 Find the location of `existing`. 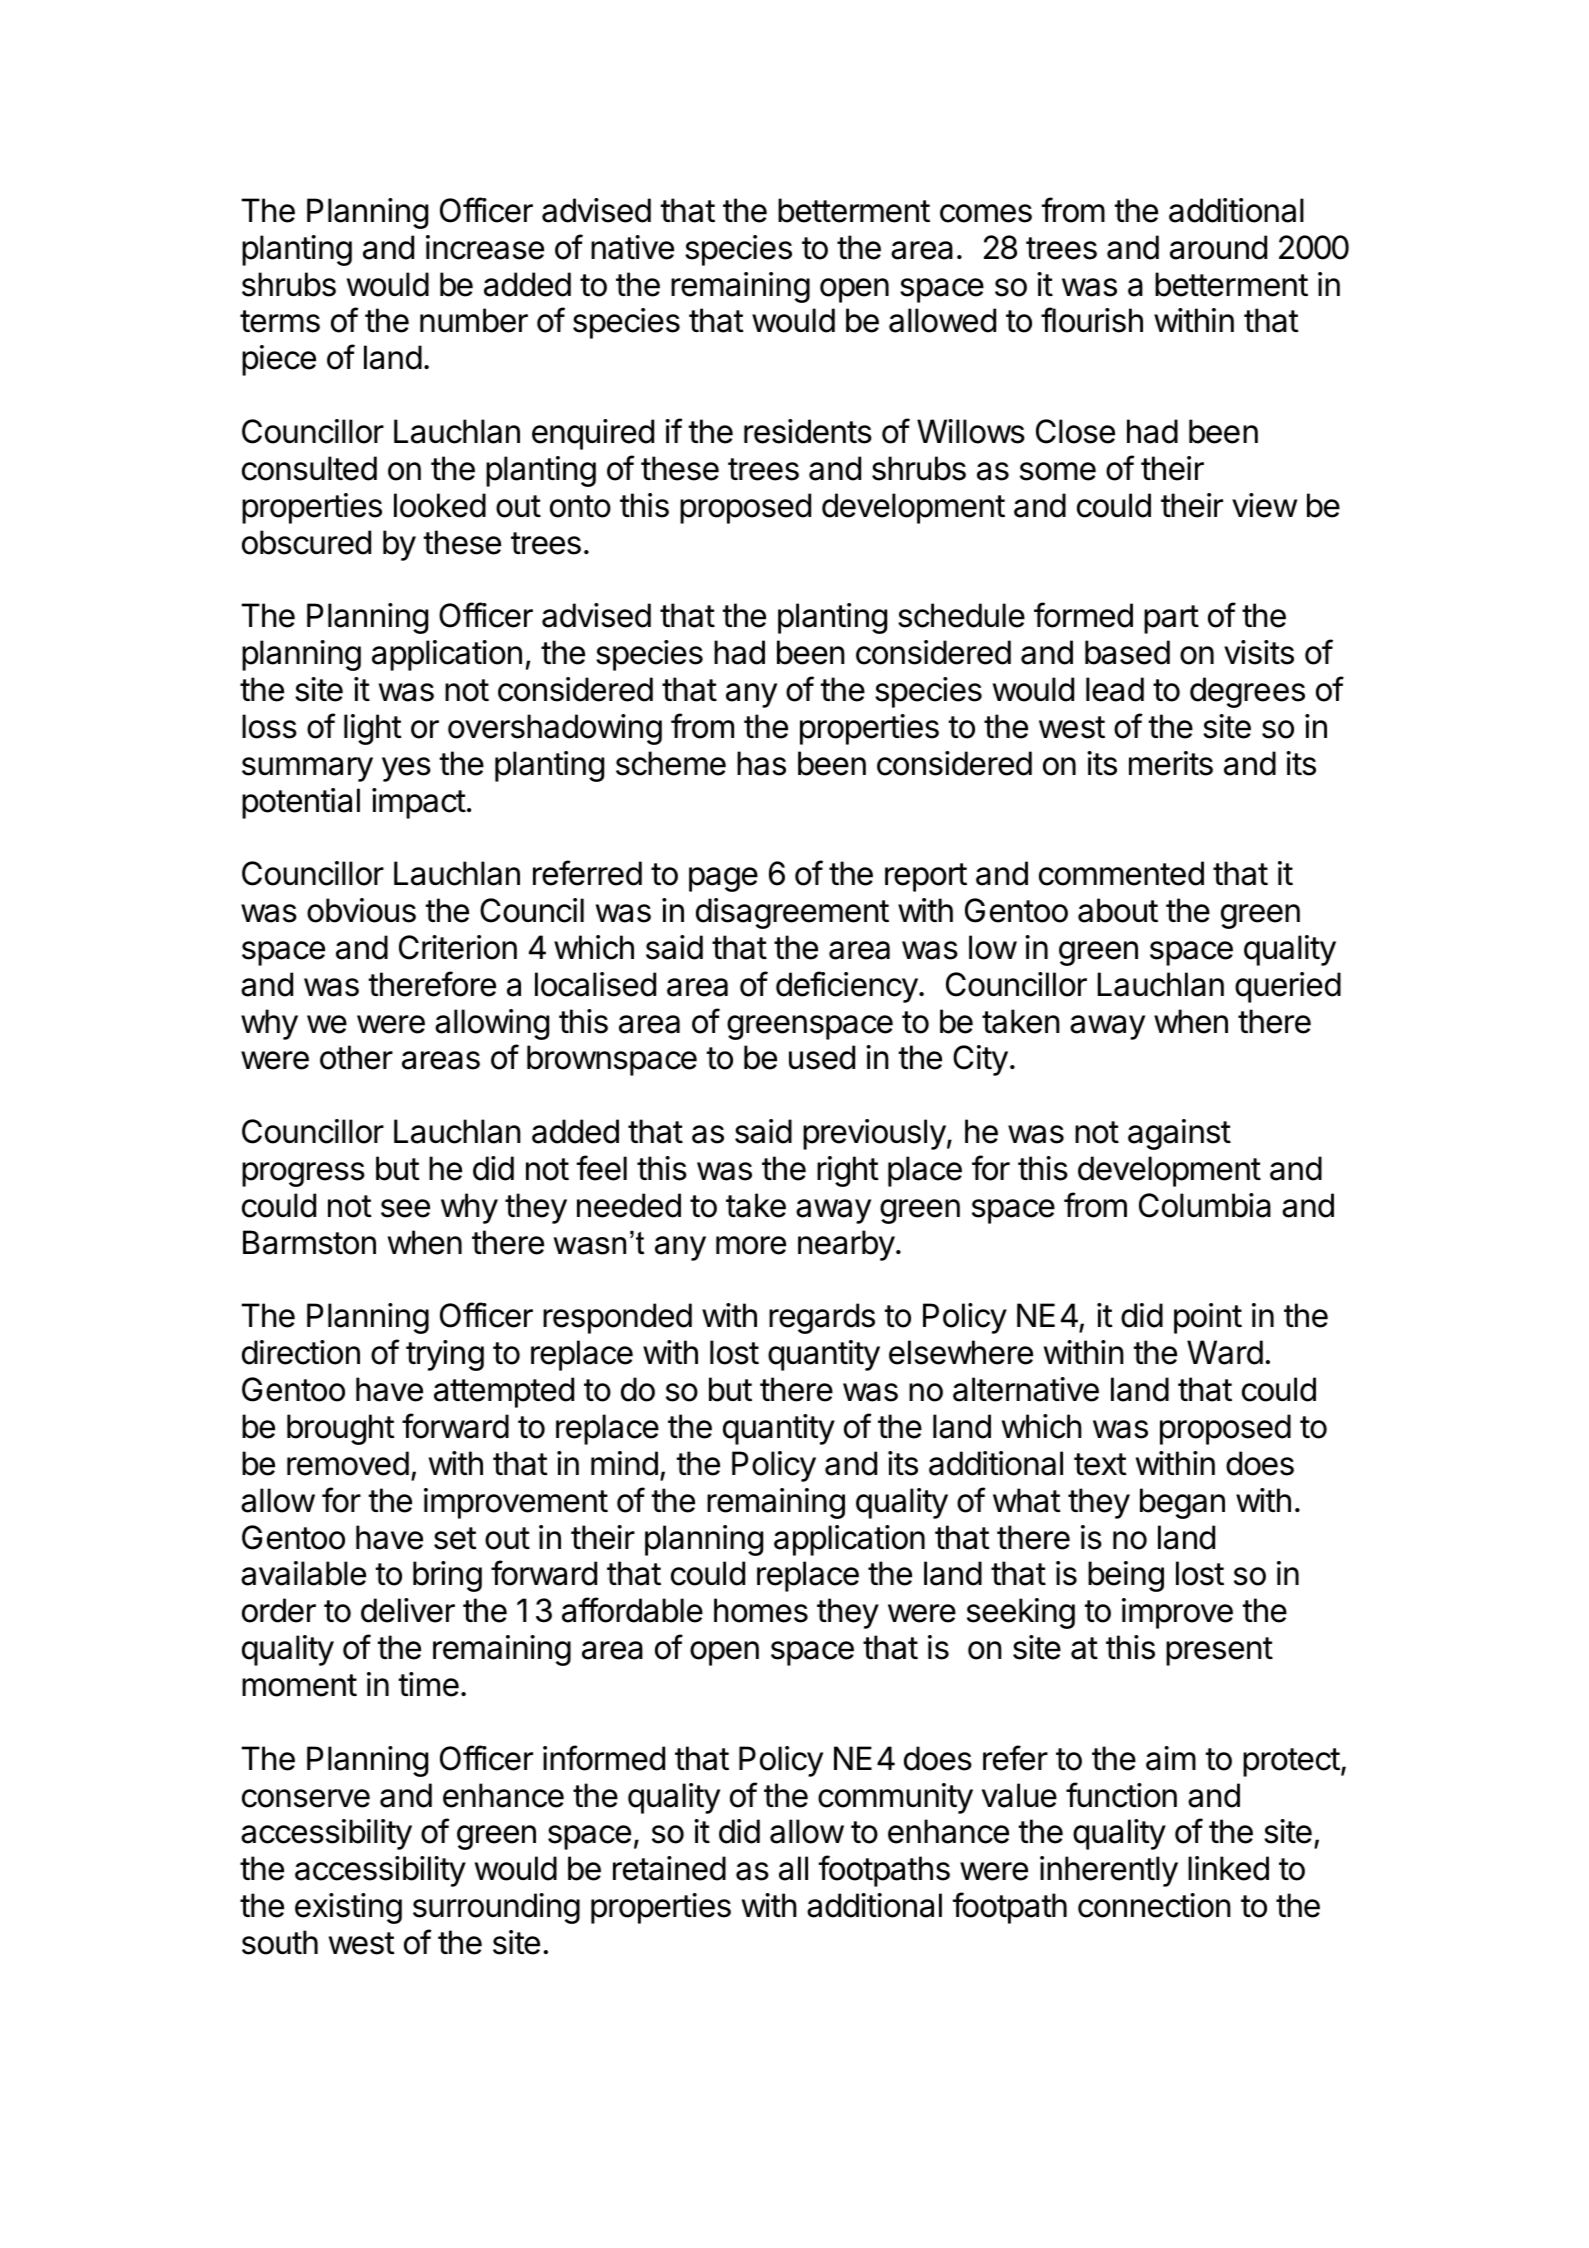

existing is located at coordinates (348, 1908).
